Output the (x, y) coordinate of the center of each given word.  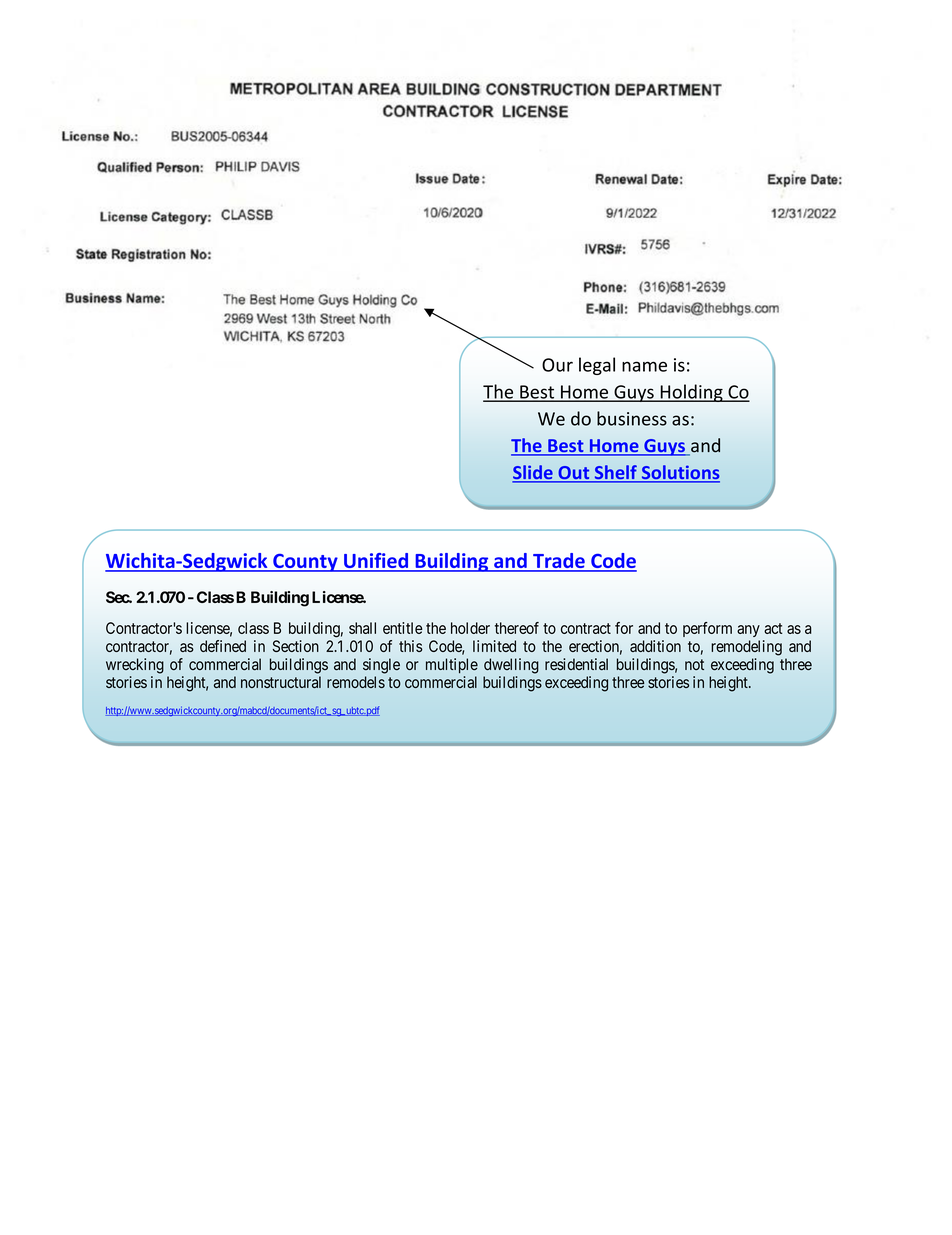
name (644, 366)
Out (574, 474)
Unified (376, 562)
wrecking (135, 666)
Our (557, 365)
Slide (533, 473)
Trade (559, 562)
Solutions (679, 473)
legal (597, 366)
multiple (452, 666)
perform (707, 629)
